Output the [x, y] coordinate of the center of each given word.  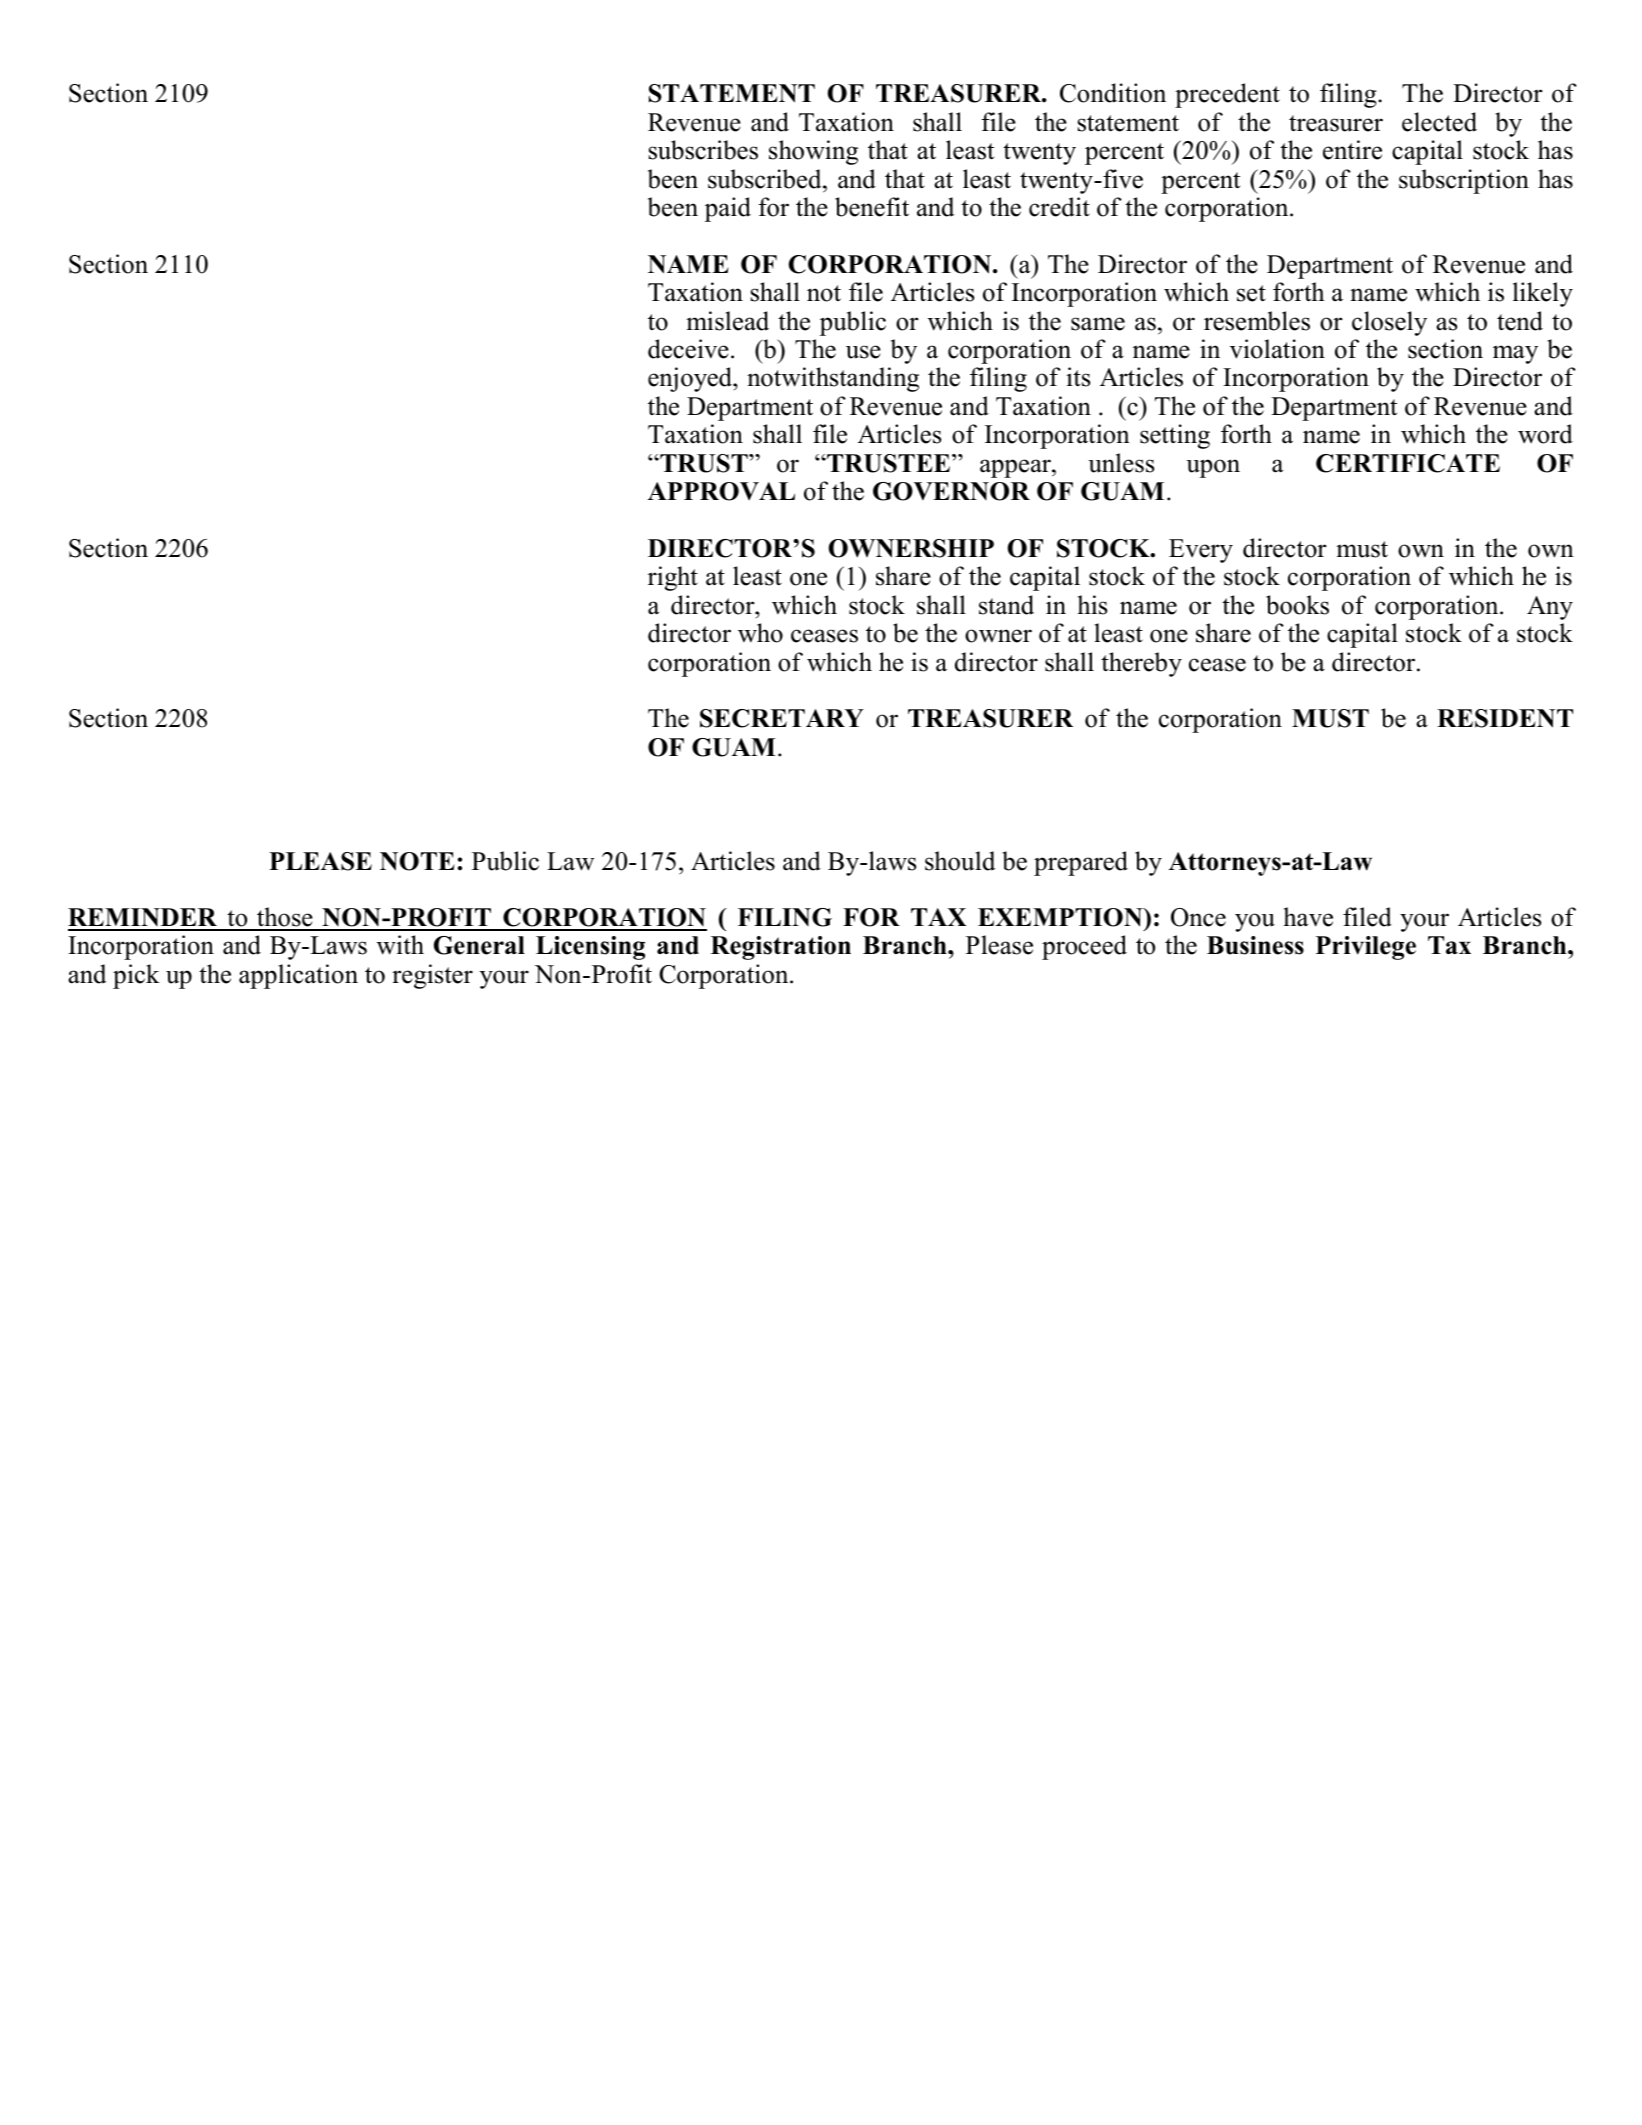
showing [813, 152]
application [298, 976]
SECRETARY [782, 718]
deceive [688, 349]
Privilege [1366, 948]
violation [1277, 349]
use [863, 352]
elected [1439, 122]
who [760, 633]
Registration [781, 948]
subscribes [703, 150]
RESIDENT [1505, 718]
